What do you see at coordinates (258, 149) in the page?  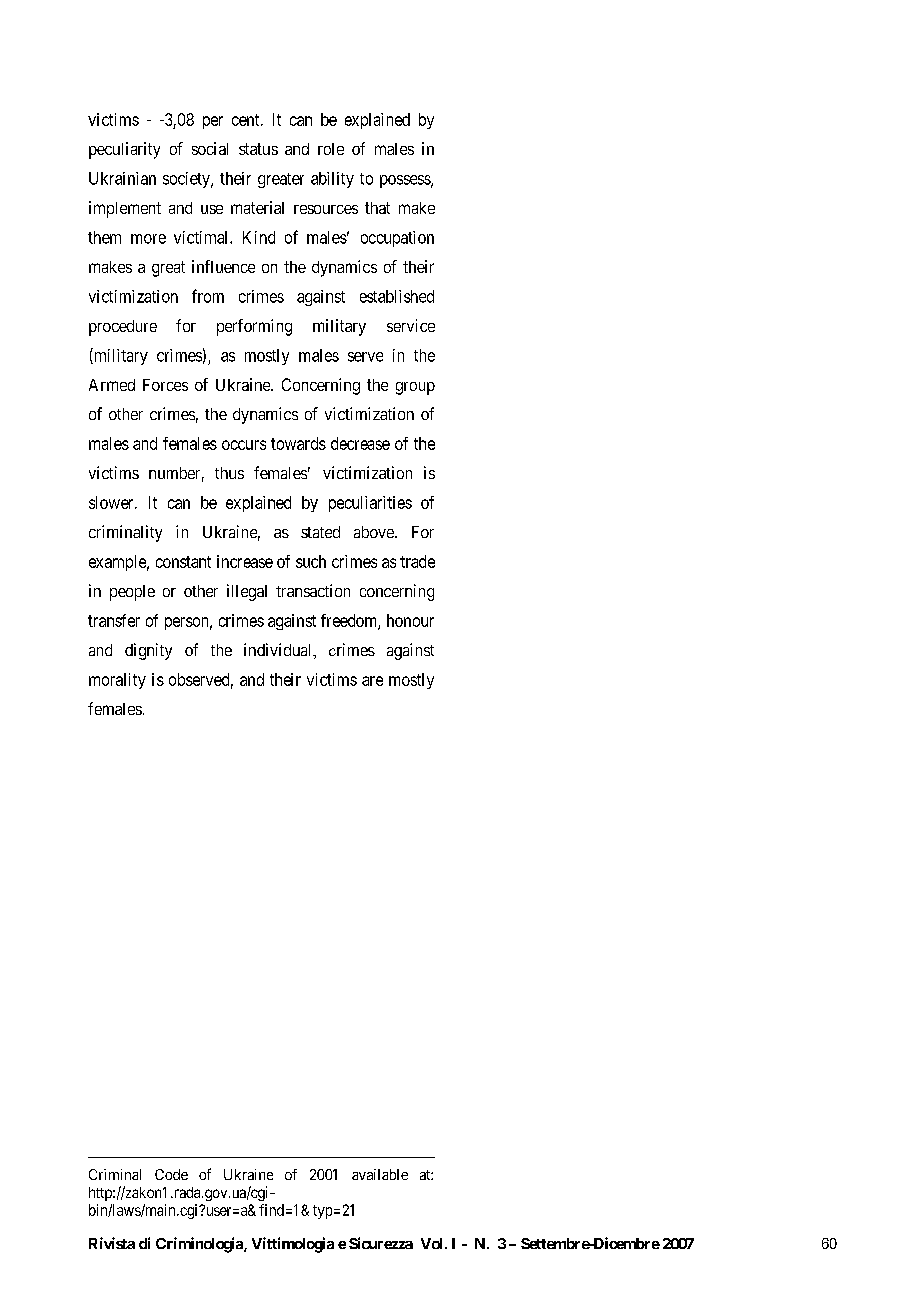 I see `status` at bounding box center [258, 149].
